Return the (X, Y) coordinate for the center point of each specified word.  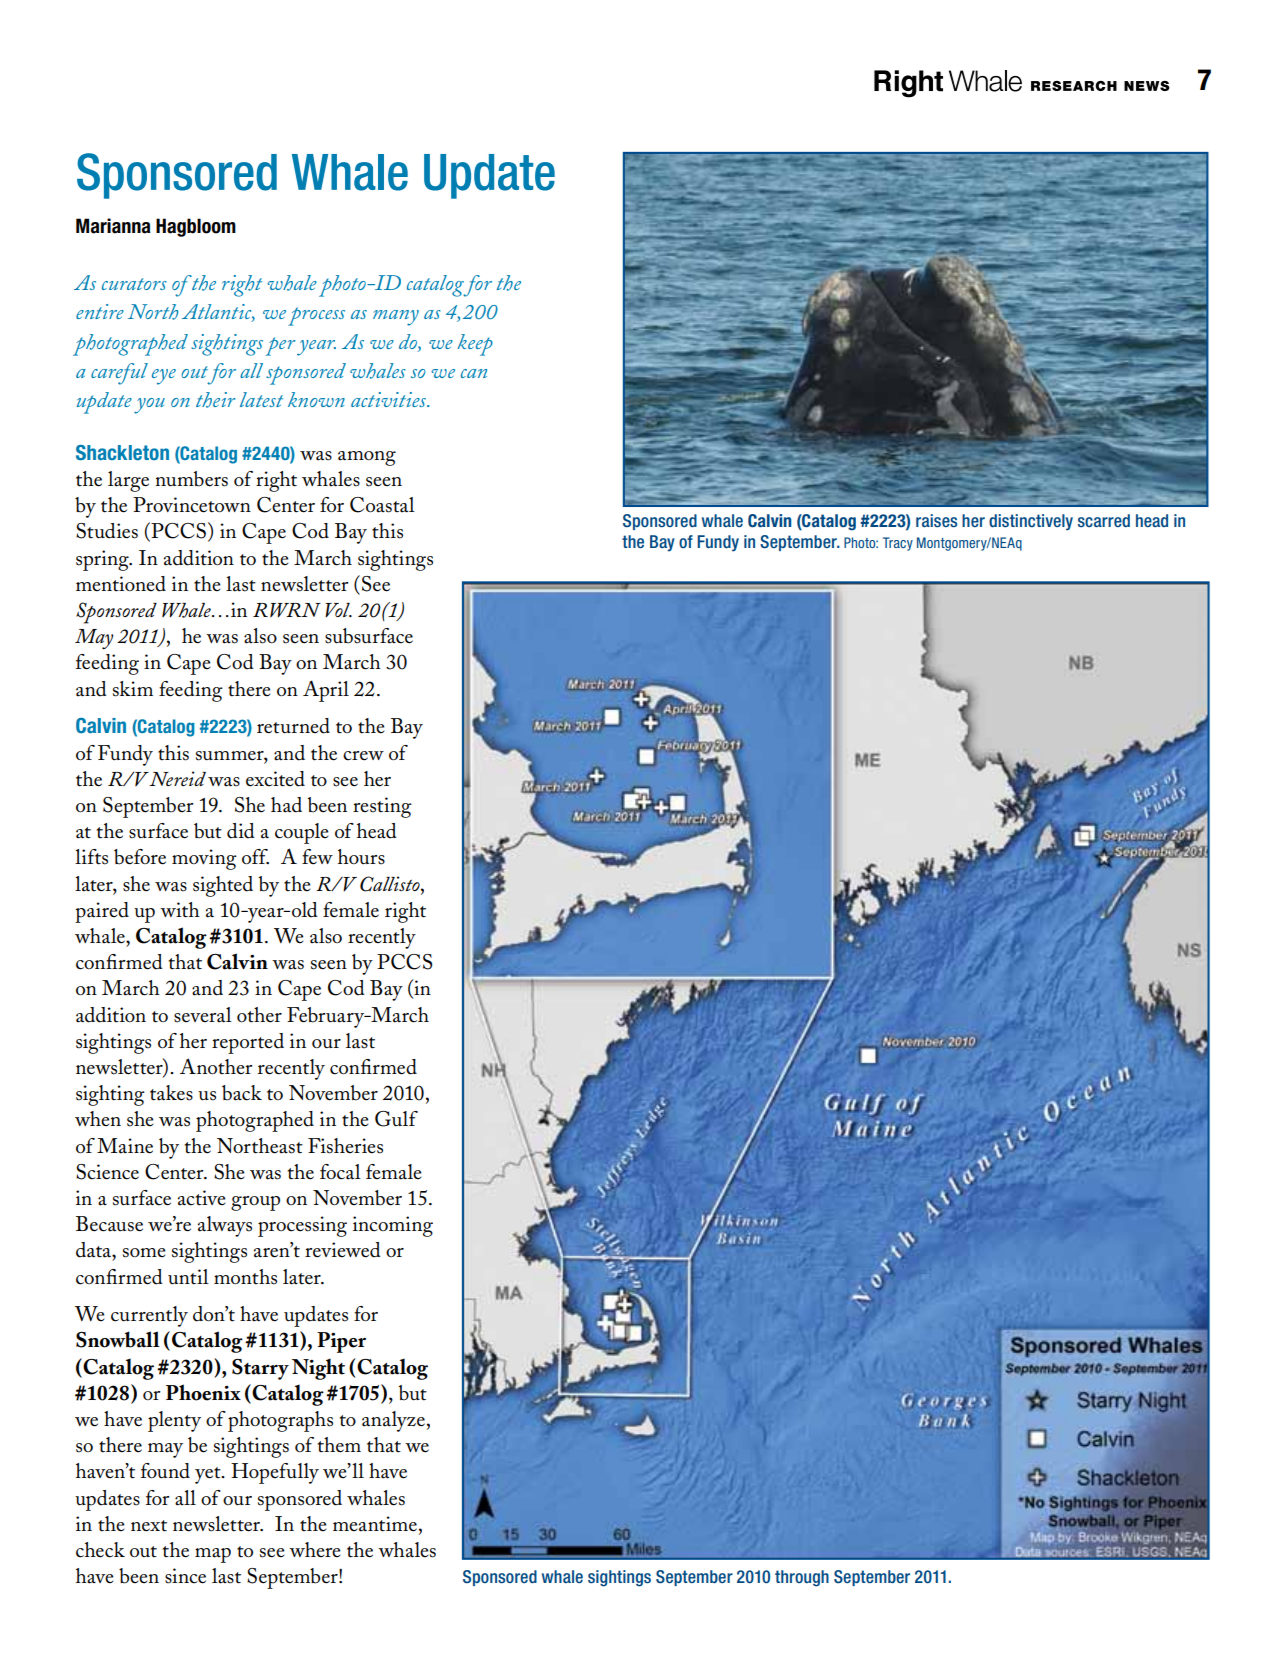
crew (363, 756)
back (242, 1093)
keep (475, 345)
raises (936, 520)
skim (133, 689)
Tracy (898, 544)
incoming (393, 1226)
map (213, 1555)
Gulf (396, 1119)
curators (134, 284)
